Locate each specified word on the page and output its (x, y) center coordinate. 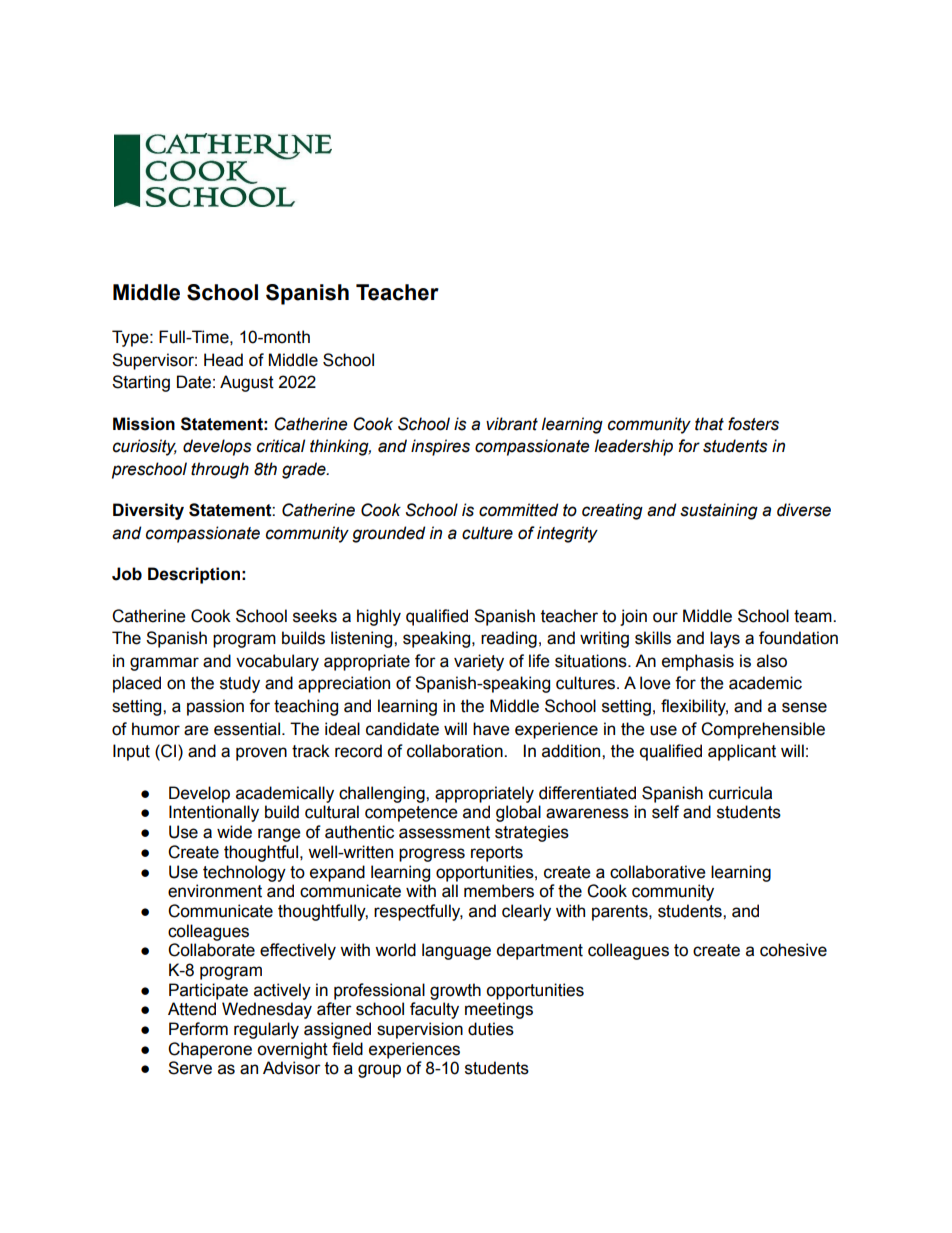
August (247, 383)
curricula (740, 793)
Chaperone (210, 1050)
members (499, 891)
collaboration (456, 751)
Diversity (148, 511)
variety (479, 662)
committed (518, 510)
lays (725, 639)
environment (215, 891)
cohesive (793, 950)
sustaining (719, 511)
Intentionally (214, 813)
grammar (164, 664)
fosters (753, 424)
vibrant (512, 424)
